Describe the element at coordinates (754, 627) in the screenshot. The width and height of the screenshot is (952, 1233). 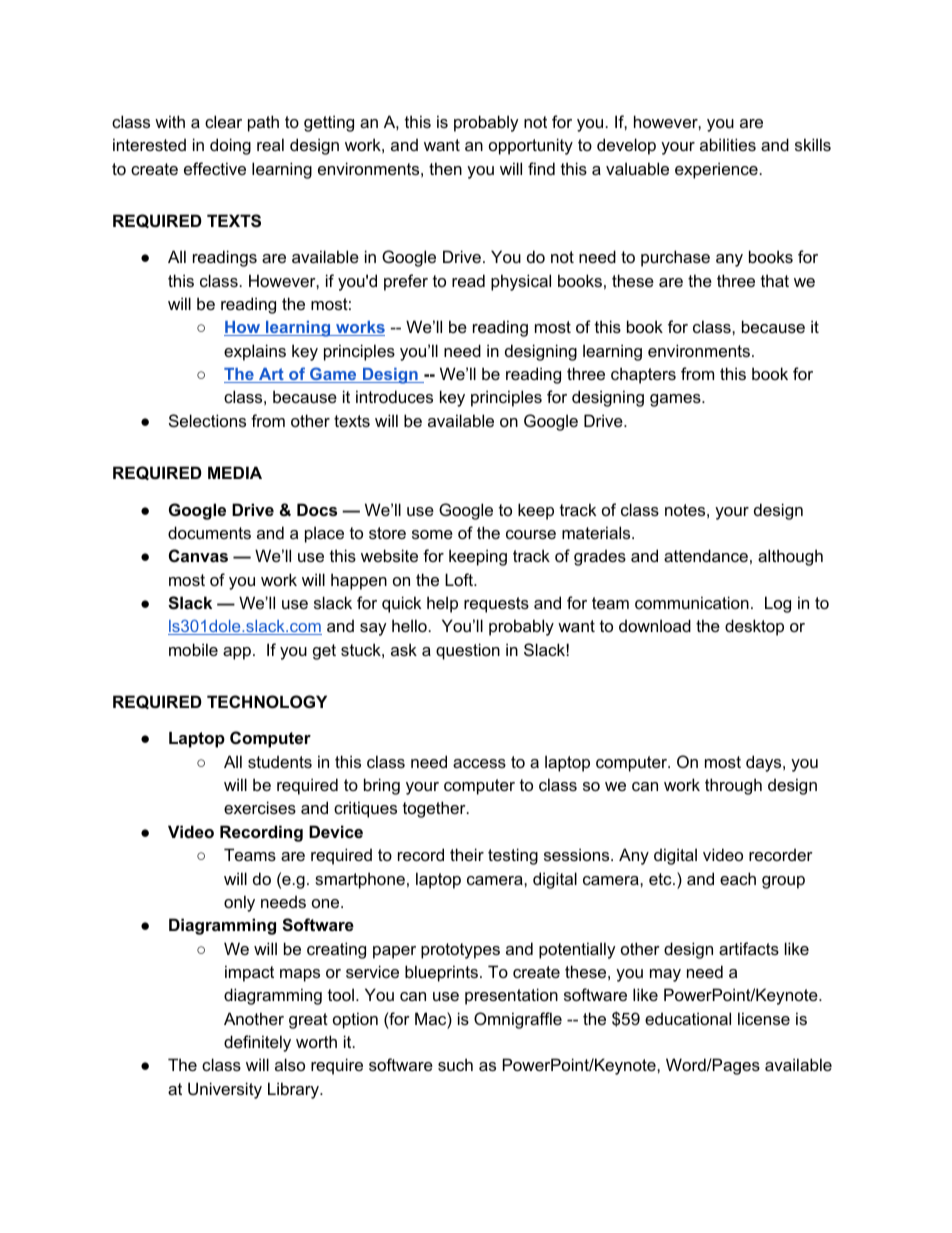
I see `desktop` at that location.
